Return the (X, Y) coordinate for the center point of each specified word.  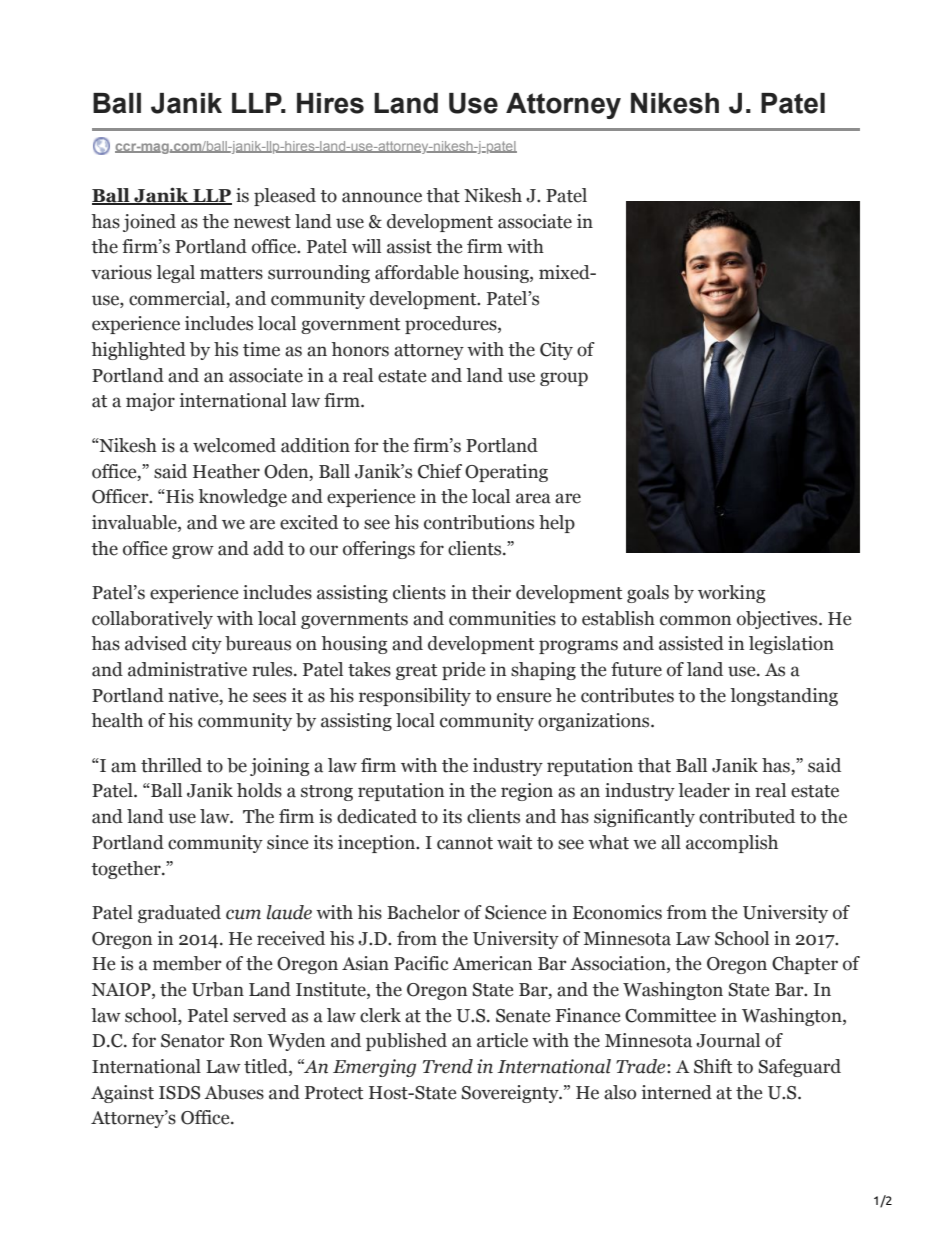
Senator (193, 1041)
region (527, 792)
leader (704, 790)
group (564, 379)
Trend (448, 1066)
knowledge (242, 498)
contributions (479, 522)
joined (149, 223)
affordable (417, 272)
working (731, 594)
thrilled (171, 765)
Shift (713, 1066)
